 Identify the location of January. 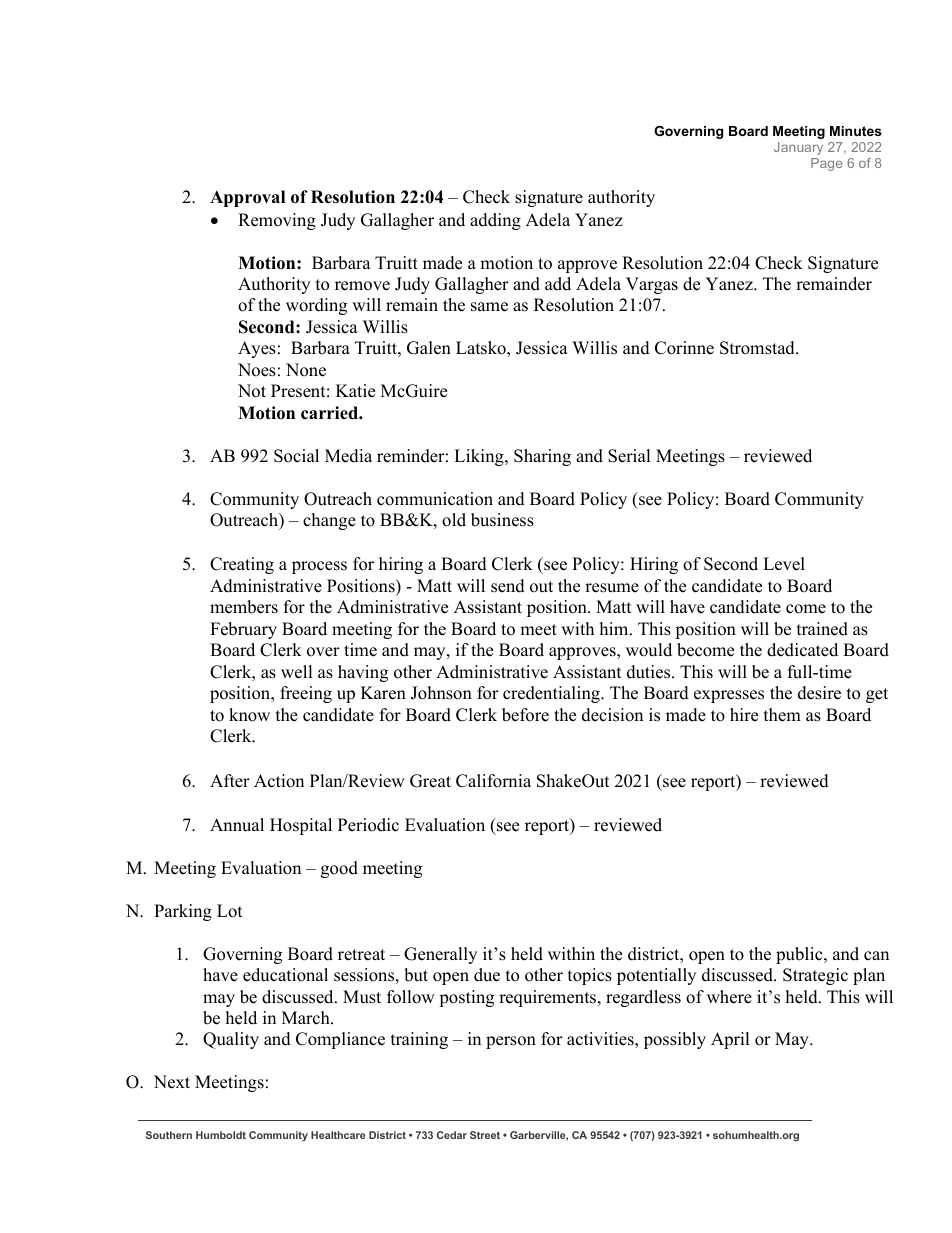
(798, 148).
